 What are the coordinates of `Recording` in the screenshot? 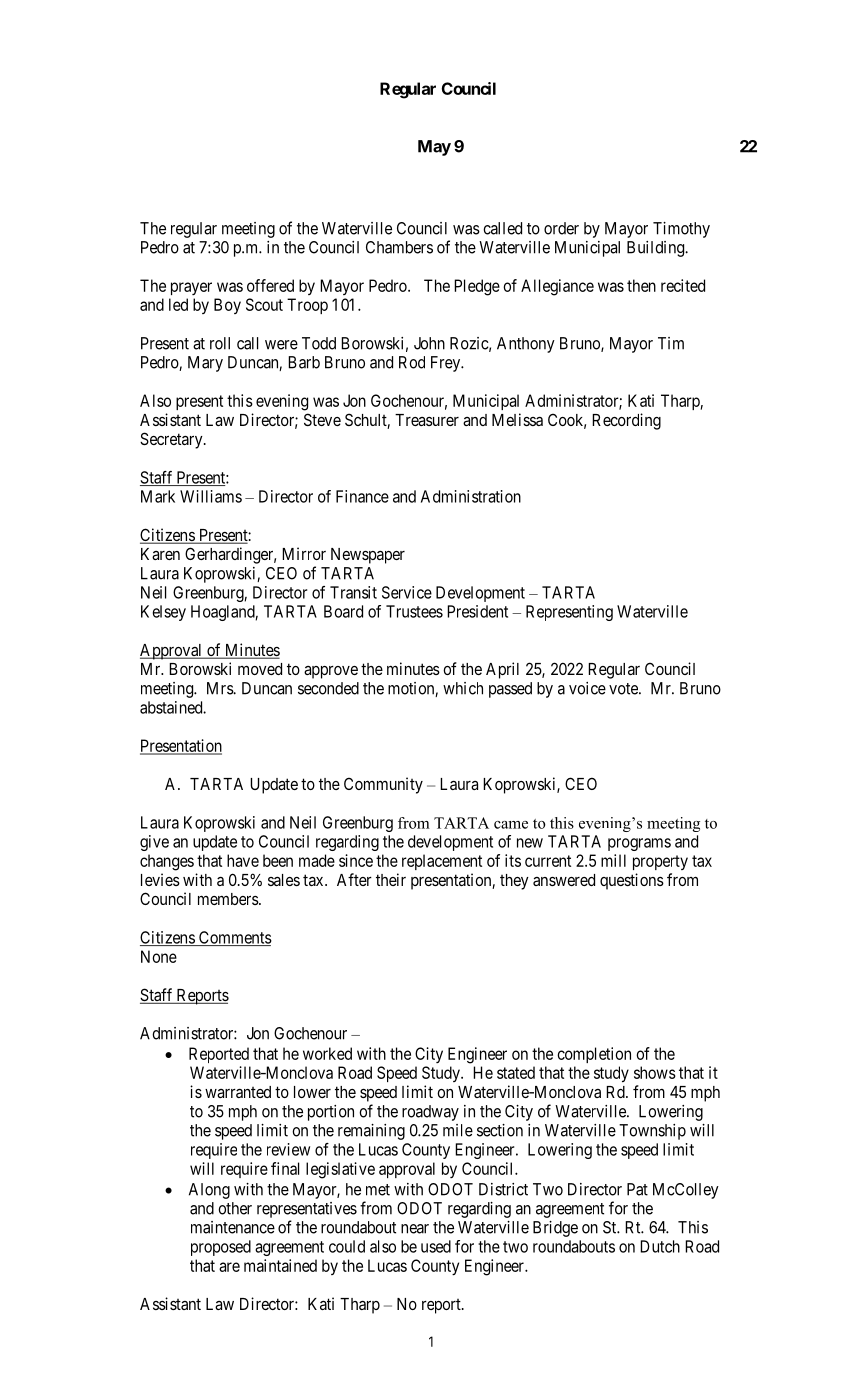 It's located at (626, 421).
